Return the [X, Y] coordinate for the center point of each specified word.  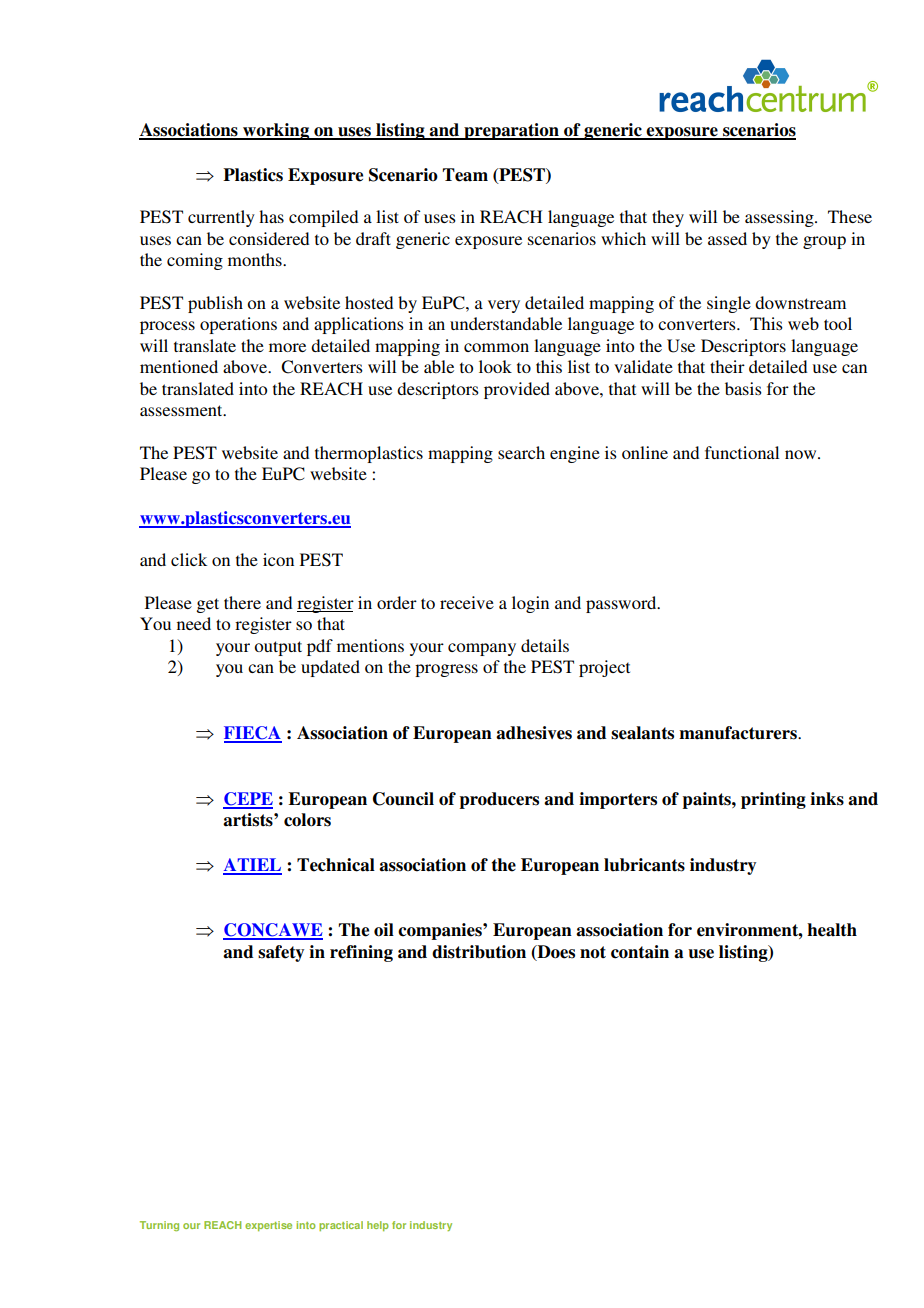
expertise [268, 1226]
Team [465, 175]
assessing [780, 218]
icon [278, 559]
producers [499, 800]
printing [773, 800]
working [276, 131]
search [521, 452]
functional [742, 452]
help [378, 1226]
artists [249, 820]
